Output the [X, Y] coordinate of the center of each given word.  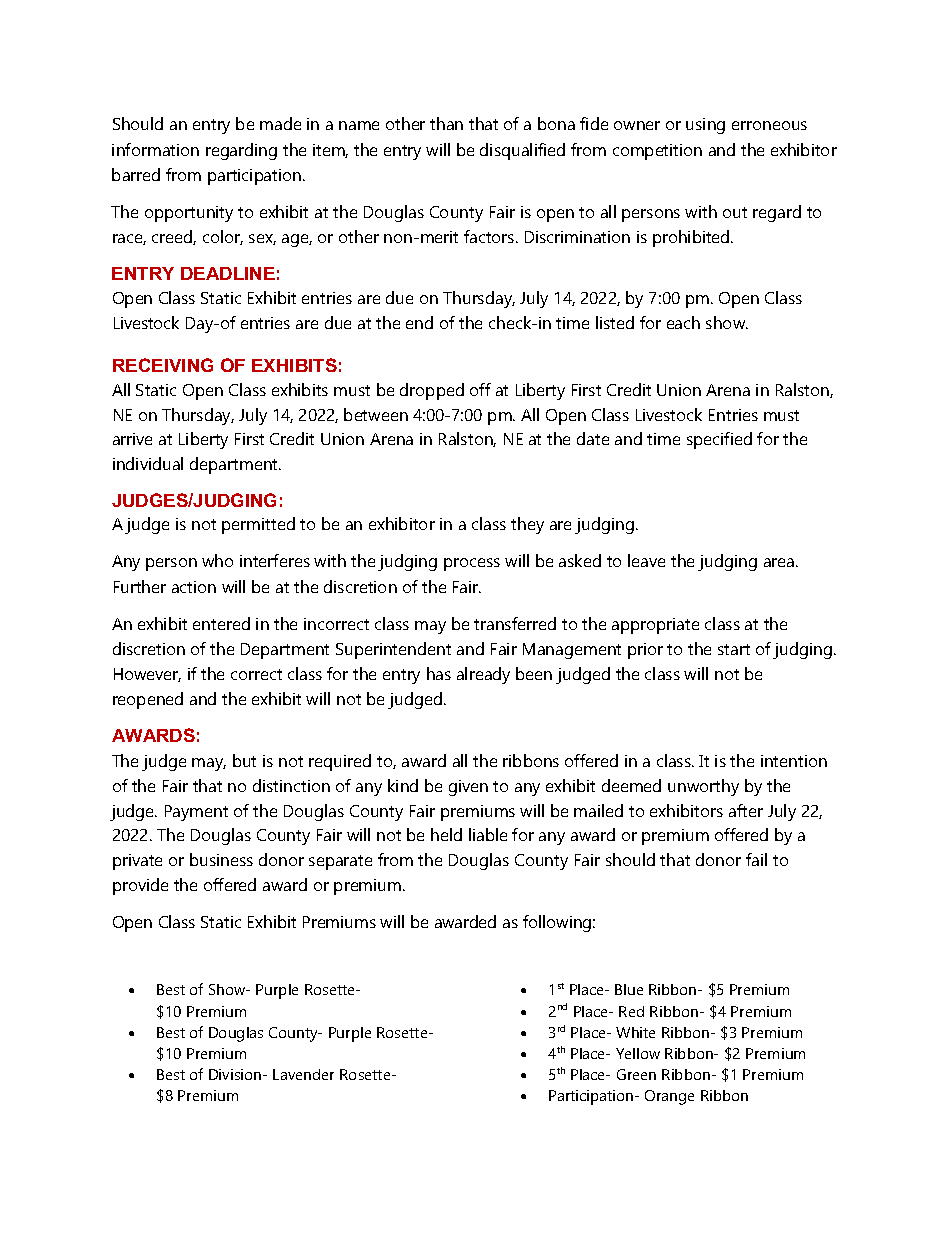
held [446, 834]
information [155, 149]
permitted [258, 525]
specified [719, 440]
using [705, 126]
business [221, 859]
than [446, 123]
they [527, 525]
